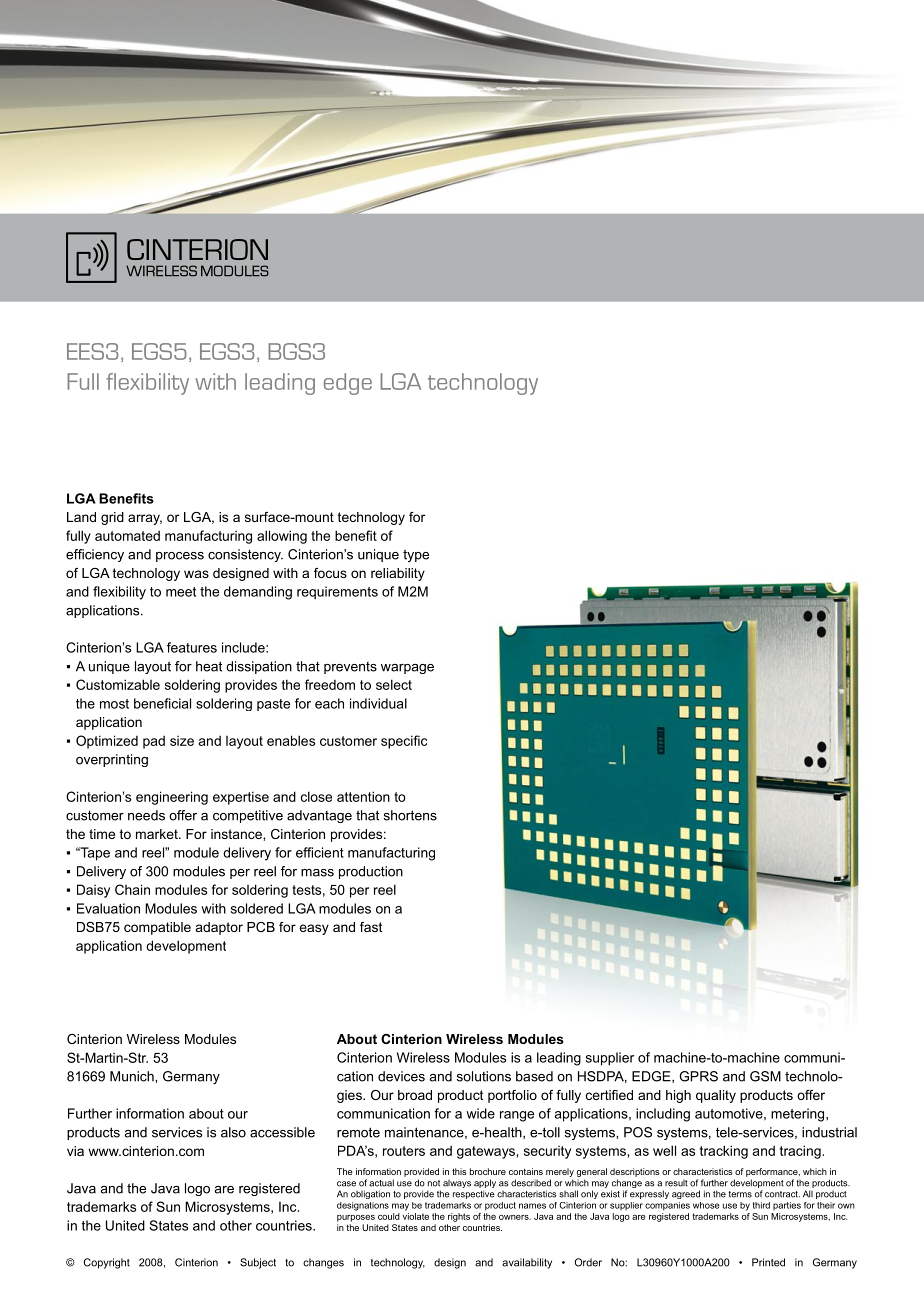 This screenshot has width=924, height=1308. What do you see at coordinates (410, 815) in the screenshot?
I see `shortens` at bounding box center [410, 815].
